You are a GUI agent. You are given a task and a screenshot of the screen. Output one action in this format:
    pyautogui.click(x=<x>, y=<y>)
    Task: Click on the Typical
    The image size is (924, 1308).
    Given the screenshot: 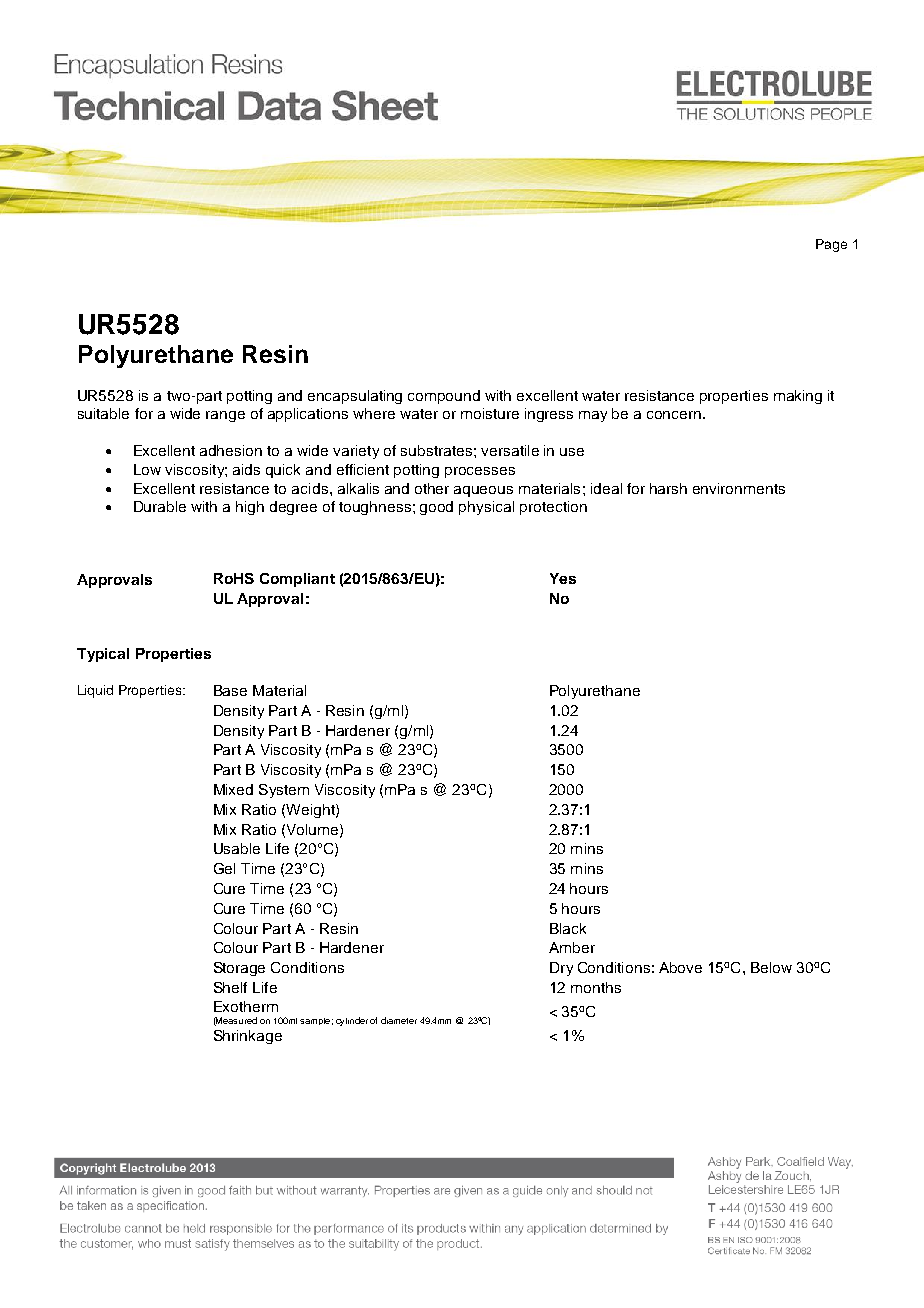 What is the action you would take?
    pyautogui.click(x=103, y=655)
